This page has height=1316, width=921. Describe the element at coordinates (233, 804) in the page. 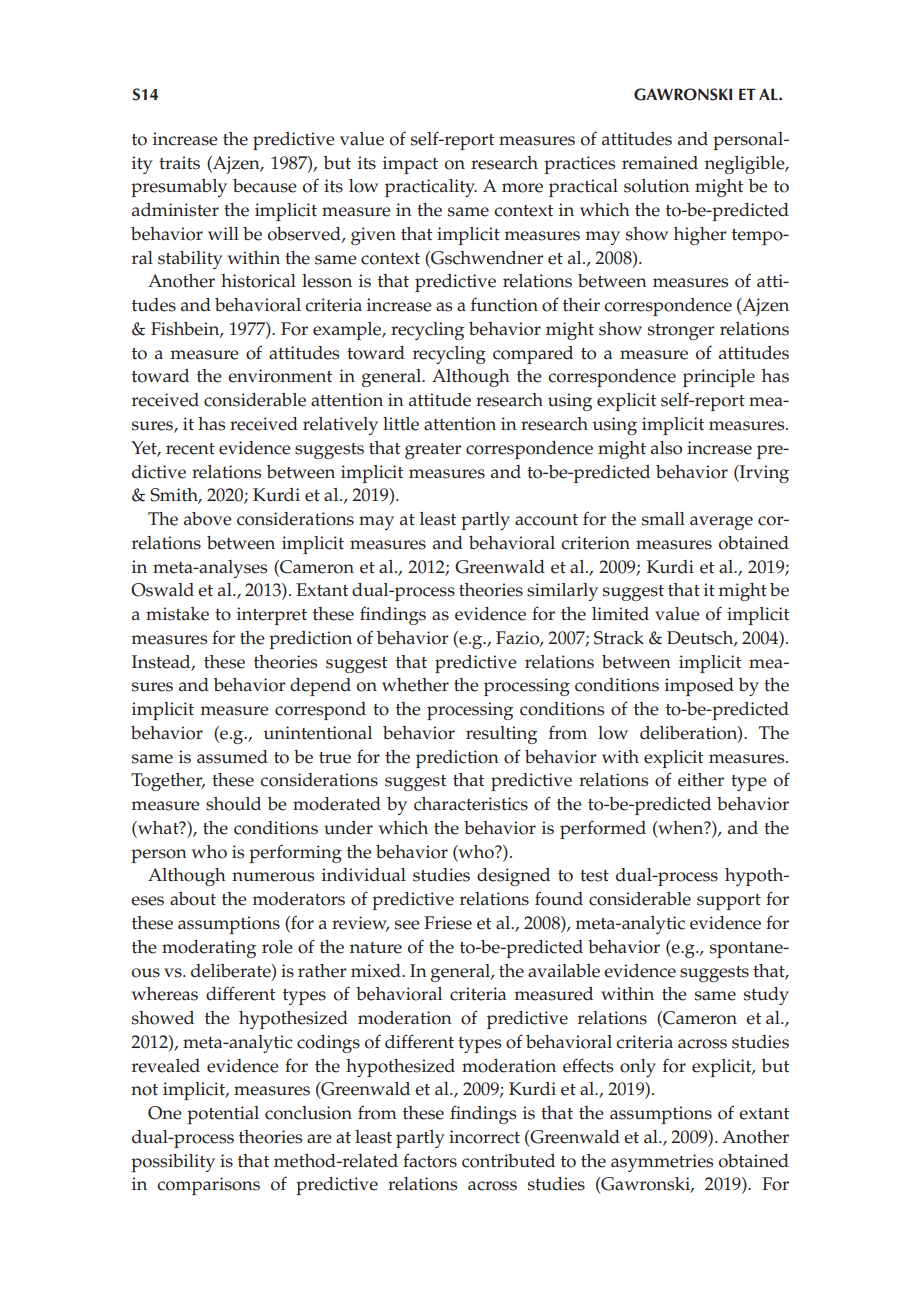

I see `should` at that location.
